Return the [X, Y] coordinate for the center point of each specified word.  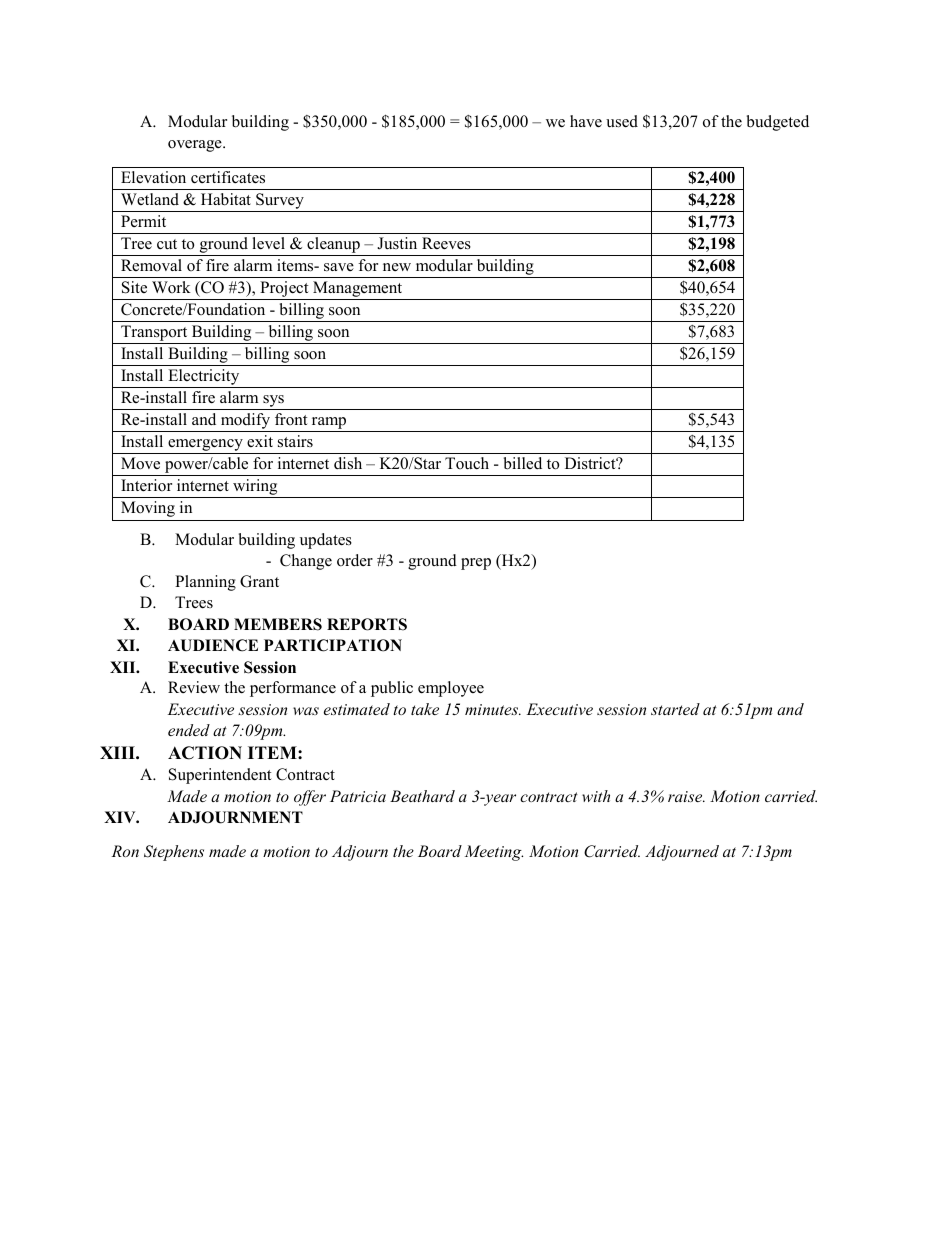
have [586, 121]
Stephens [174, 853]
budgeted [778, 123]
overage [196, 146]
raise [686, 796]
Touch [467, 463]
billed [523, 463]
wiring [255, 488]
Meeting [494, 853]
